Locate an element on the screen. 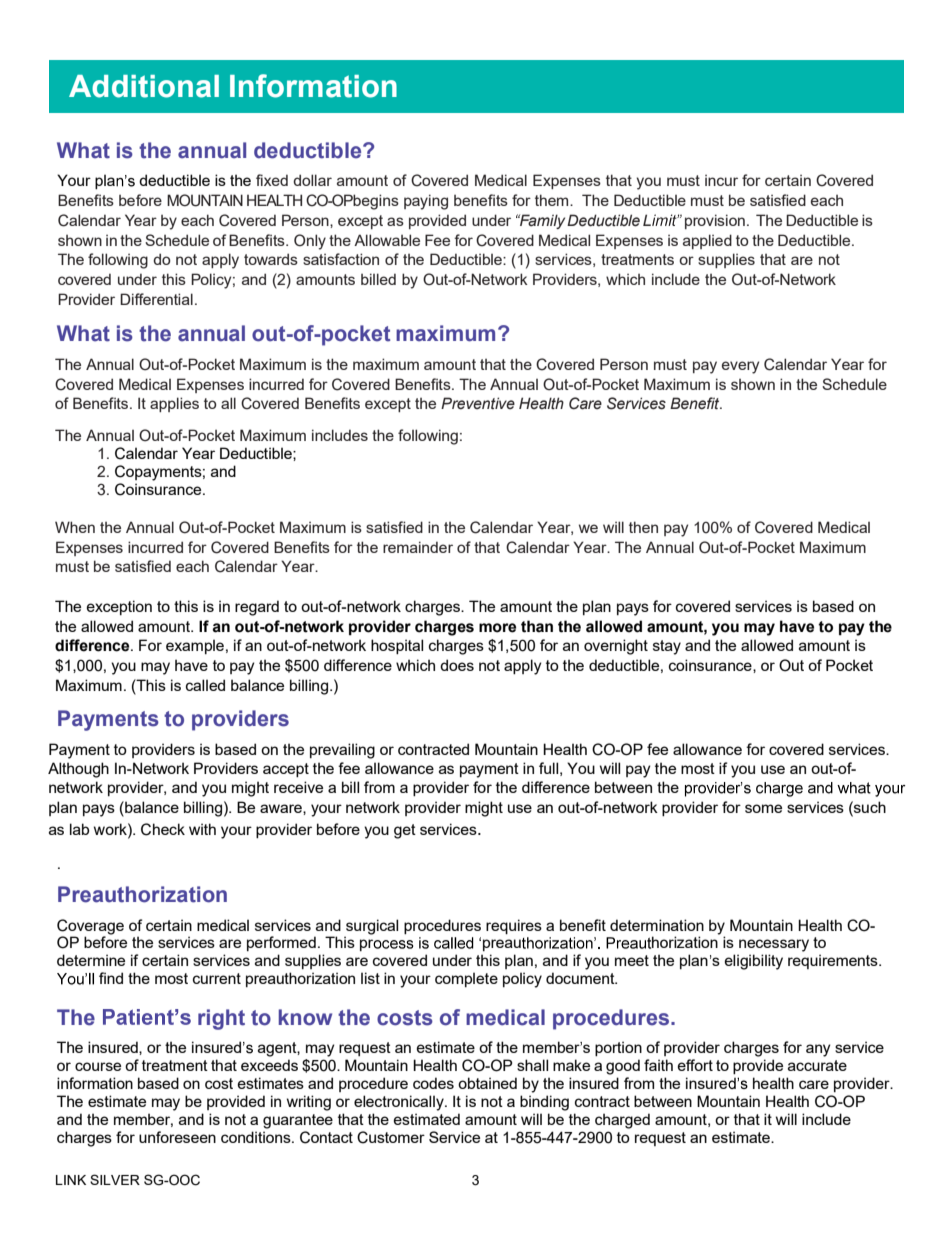 This screenshot has width=952, height=1233. Additional is located at coordinates (144, 86).
